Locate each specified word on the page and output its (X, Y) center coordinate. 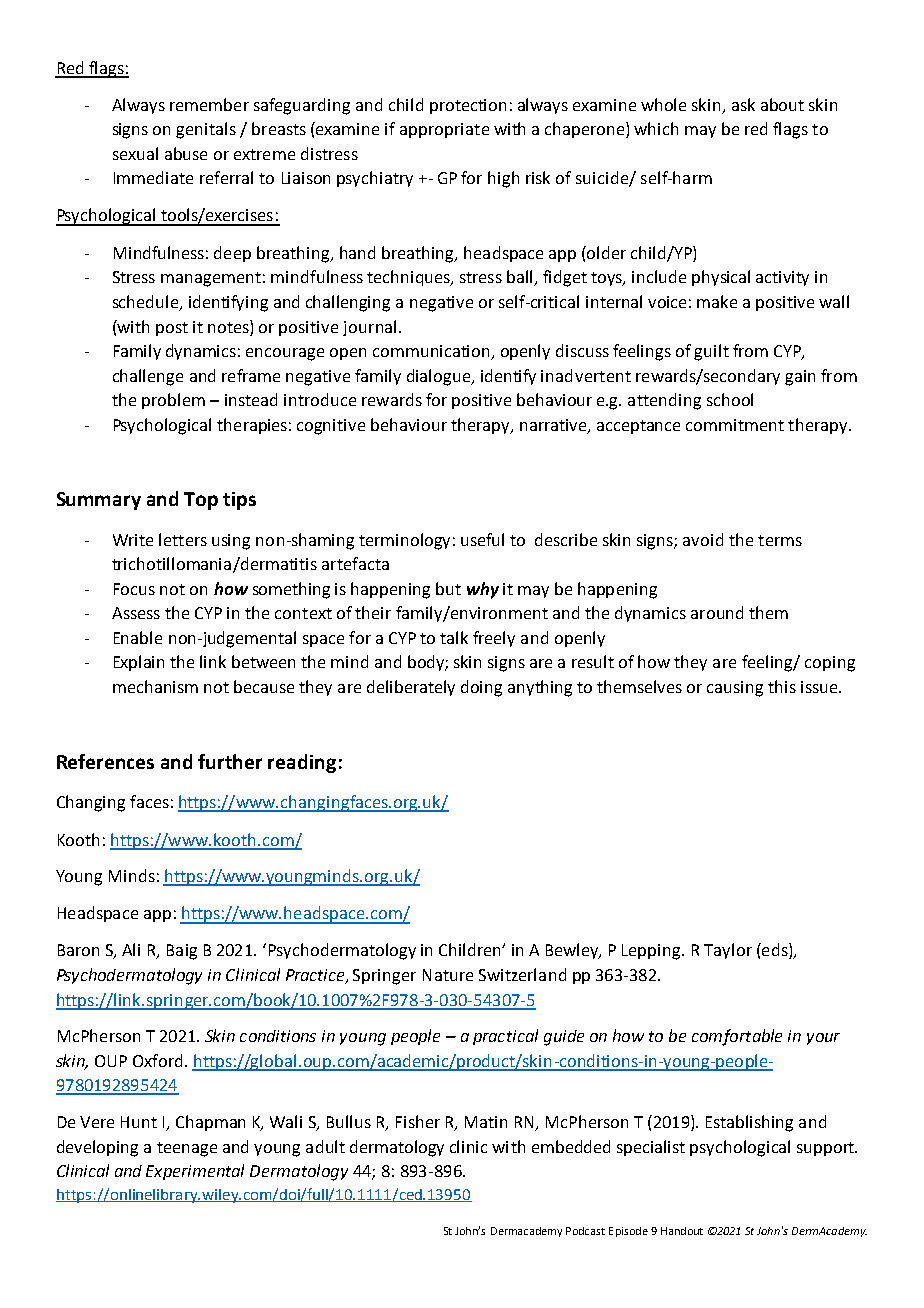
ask (743, 104)
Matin (486, 1122)
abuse (186, 153)
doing (481, 688)
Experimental (195, 1172)
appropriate (444, 130)
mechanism (155, 686)
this (782, 686)
